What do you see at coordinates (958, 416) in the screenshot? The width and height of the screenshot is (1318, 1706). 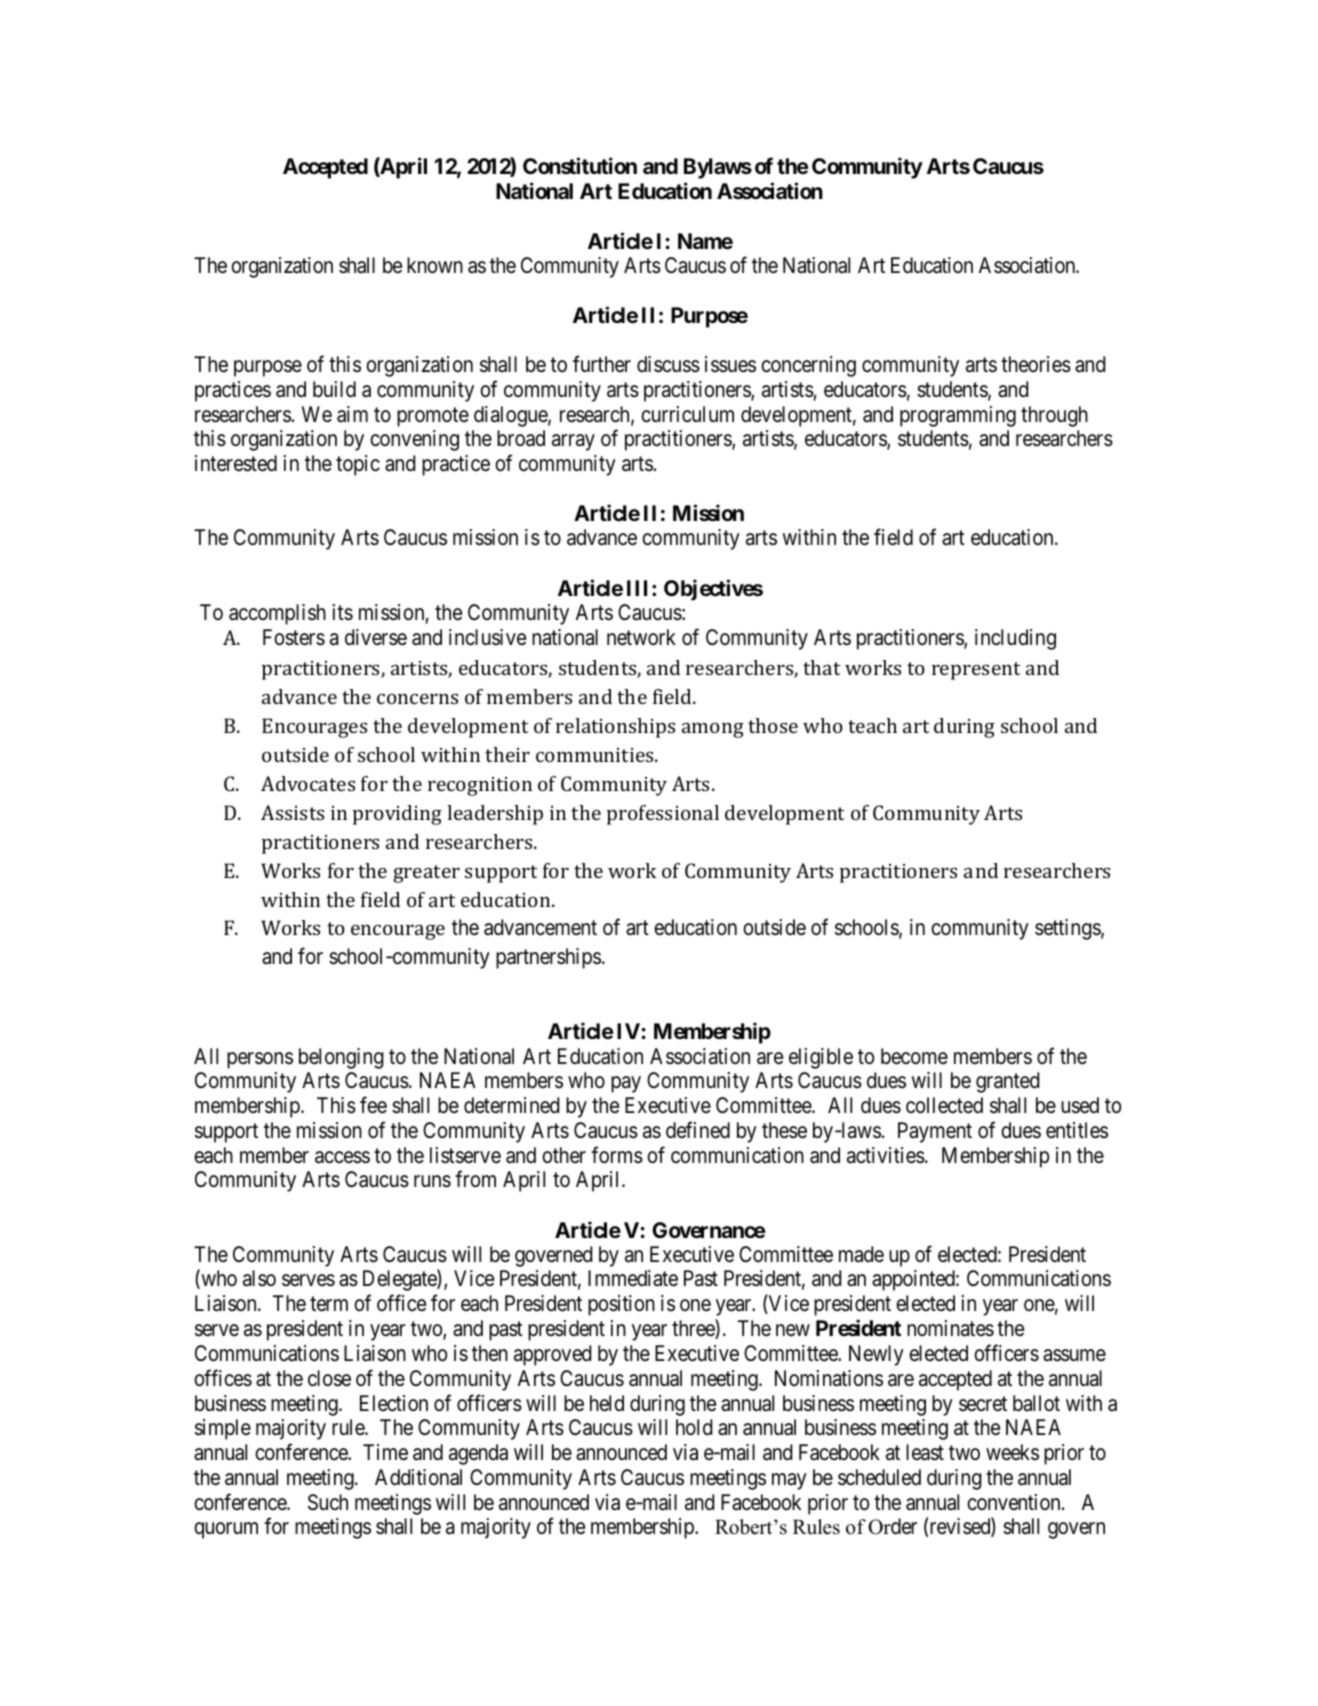 I see `programming` at bounding box center [958, 416].
